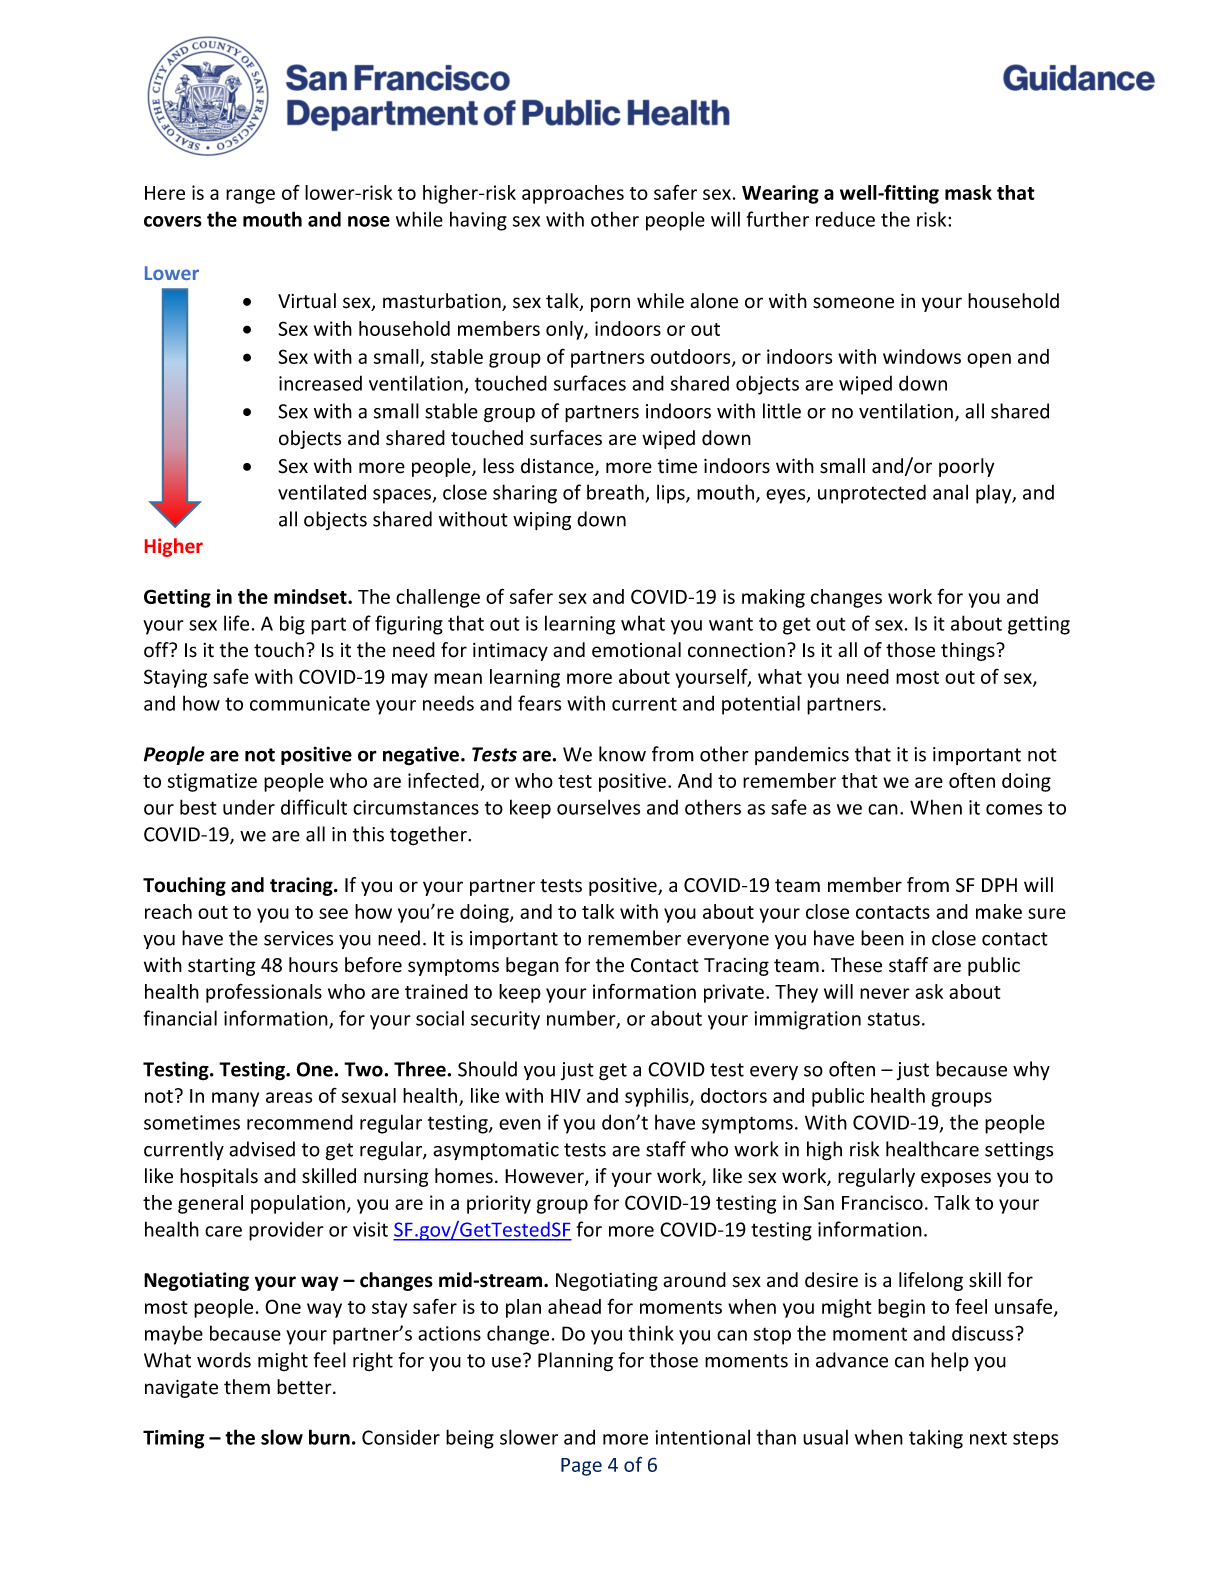  What do you see at coordinates (598, 807) in the screenshot?
I see `ourselves` at bounding box center [598, 807].
